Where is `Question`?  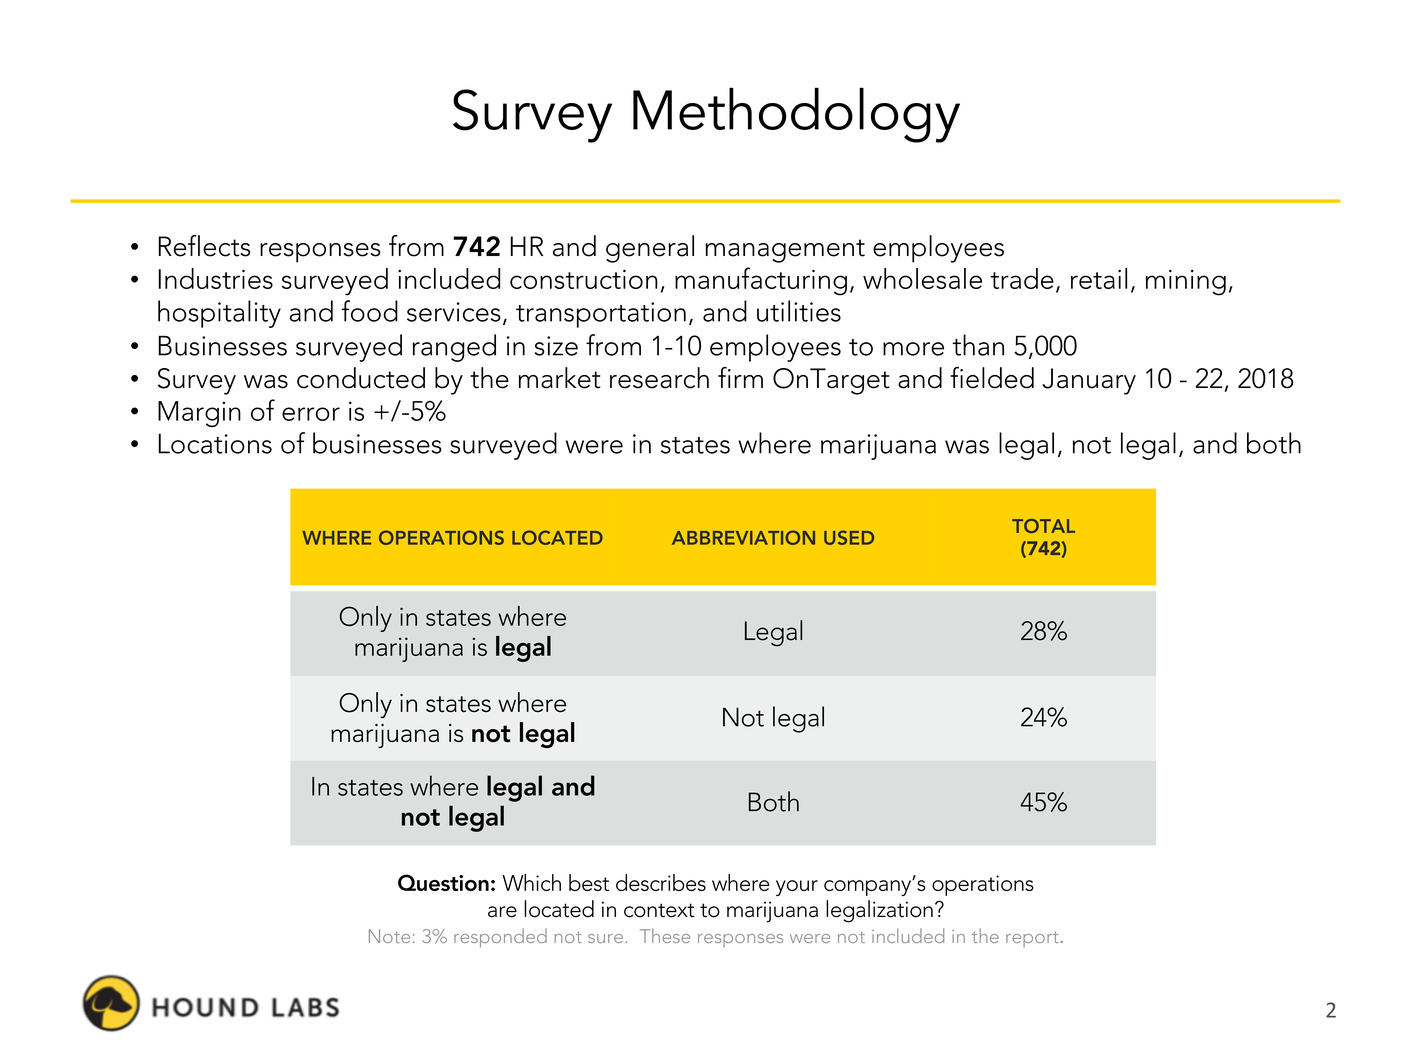 Question is located at coordinates (443, 882).
